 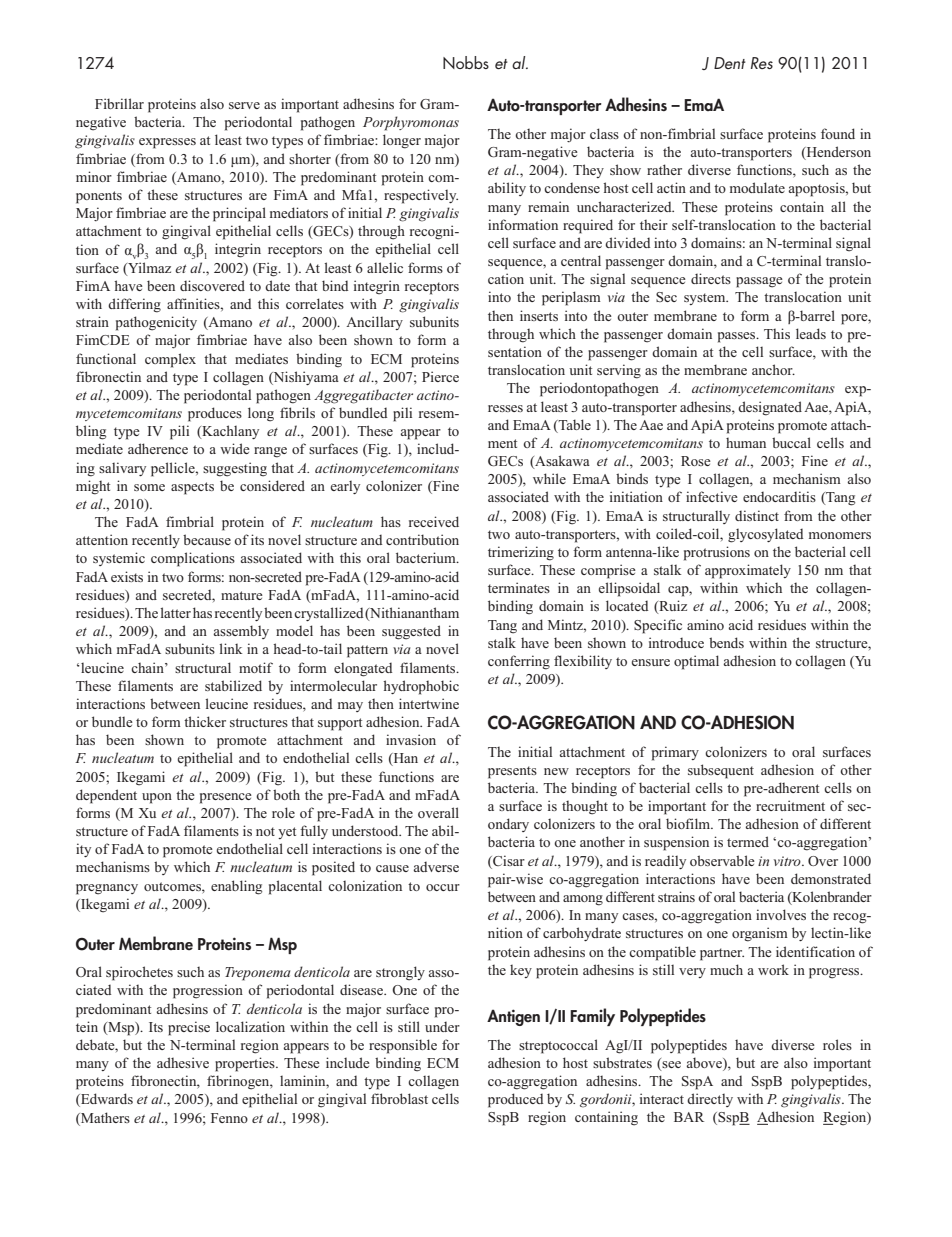 What do you see at coordinates (512, 772) in the image?
I see `presents` at bounding box center [512, 772].
